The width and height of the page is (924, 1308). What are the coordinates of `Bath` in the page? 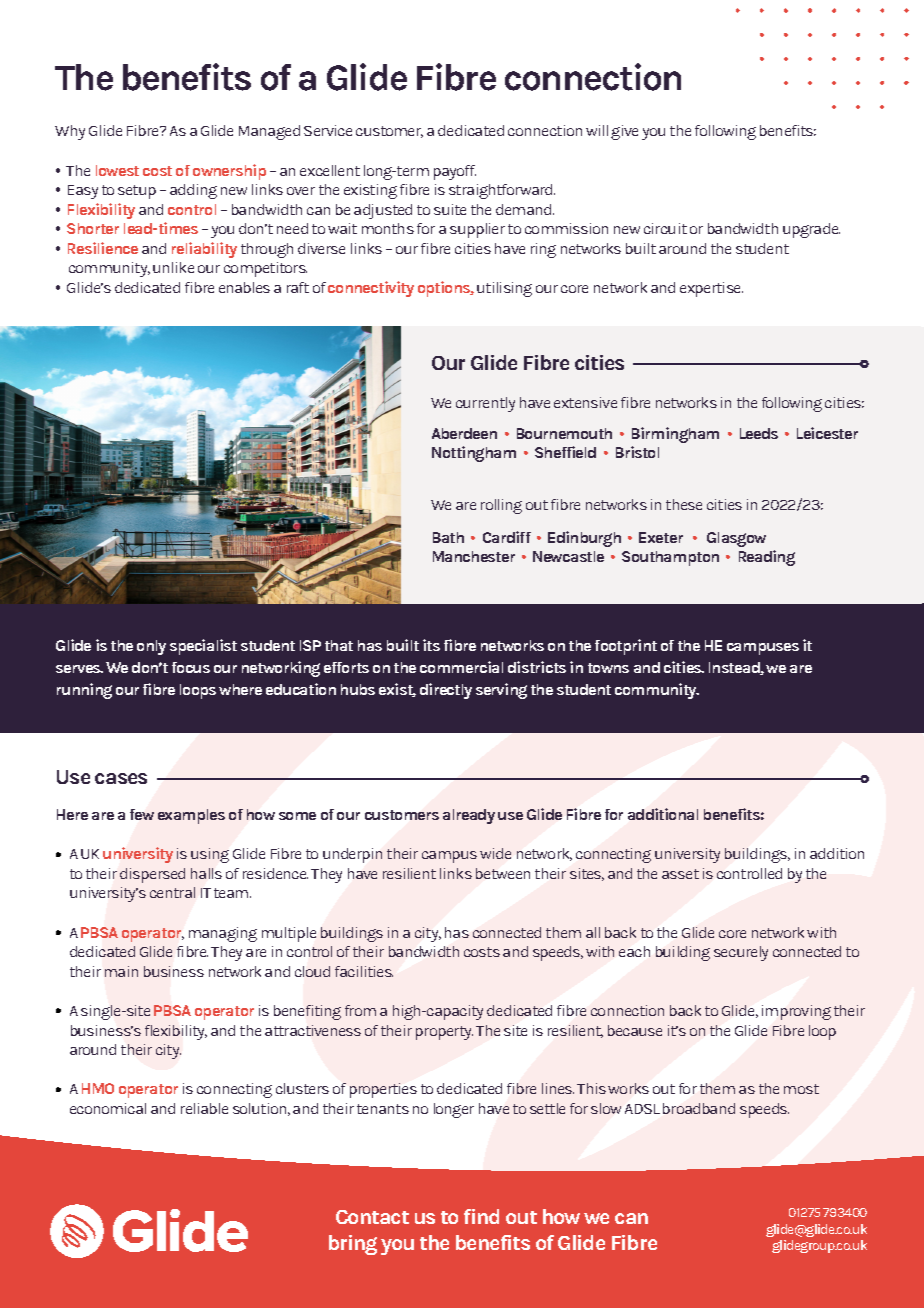 It's located at (448, 537).
